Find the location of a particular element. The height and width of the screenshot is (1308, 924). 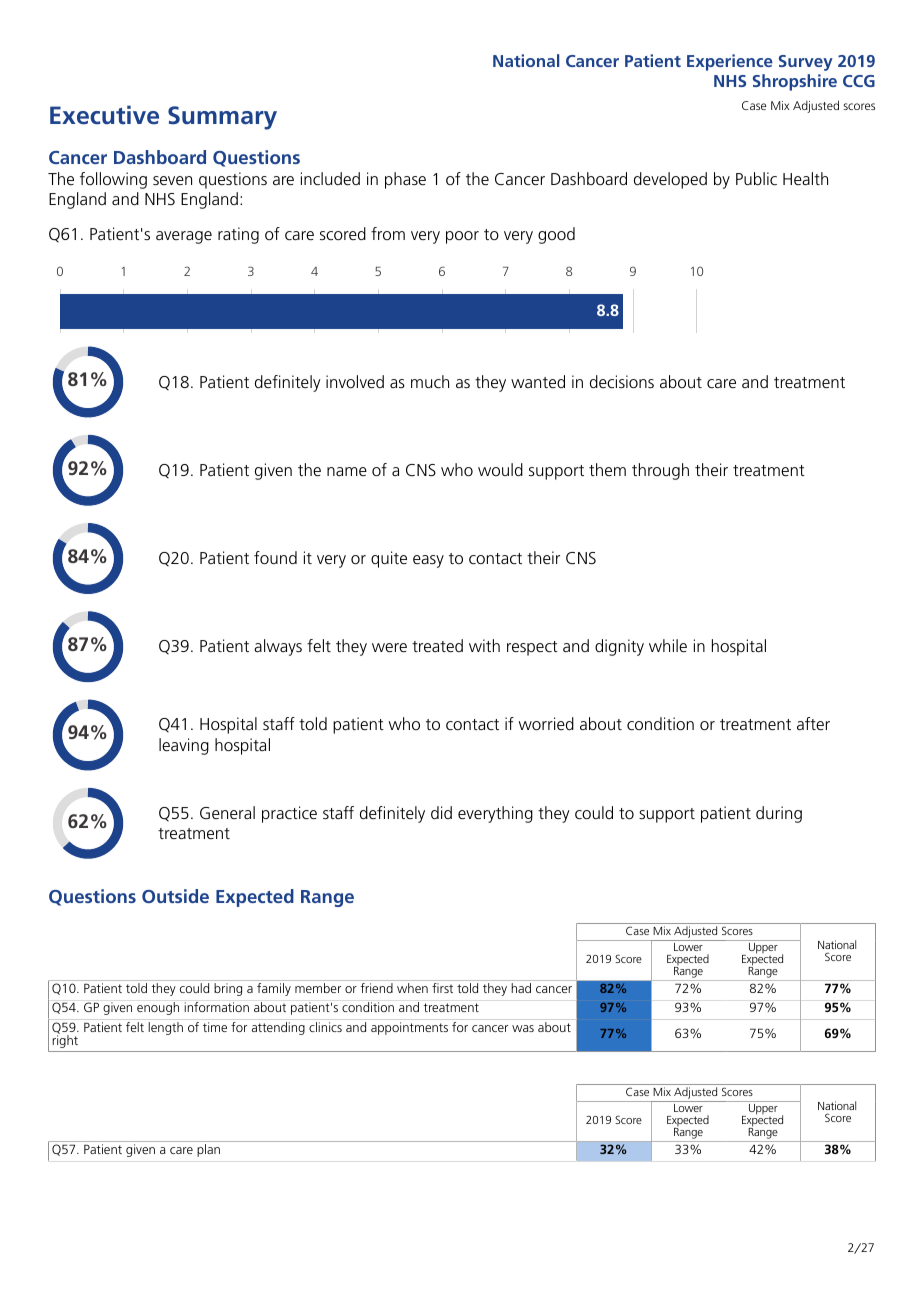

phase is located at coordinates (405, 180).
